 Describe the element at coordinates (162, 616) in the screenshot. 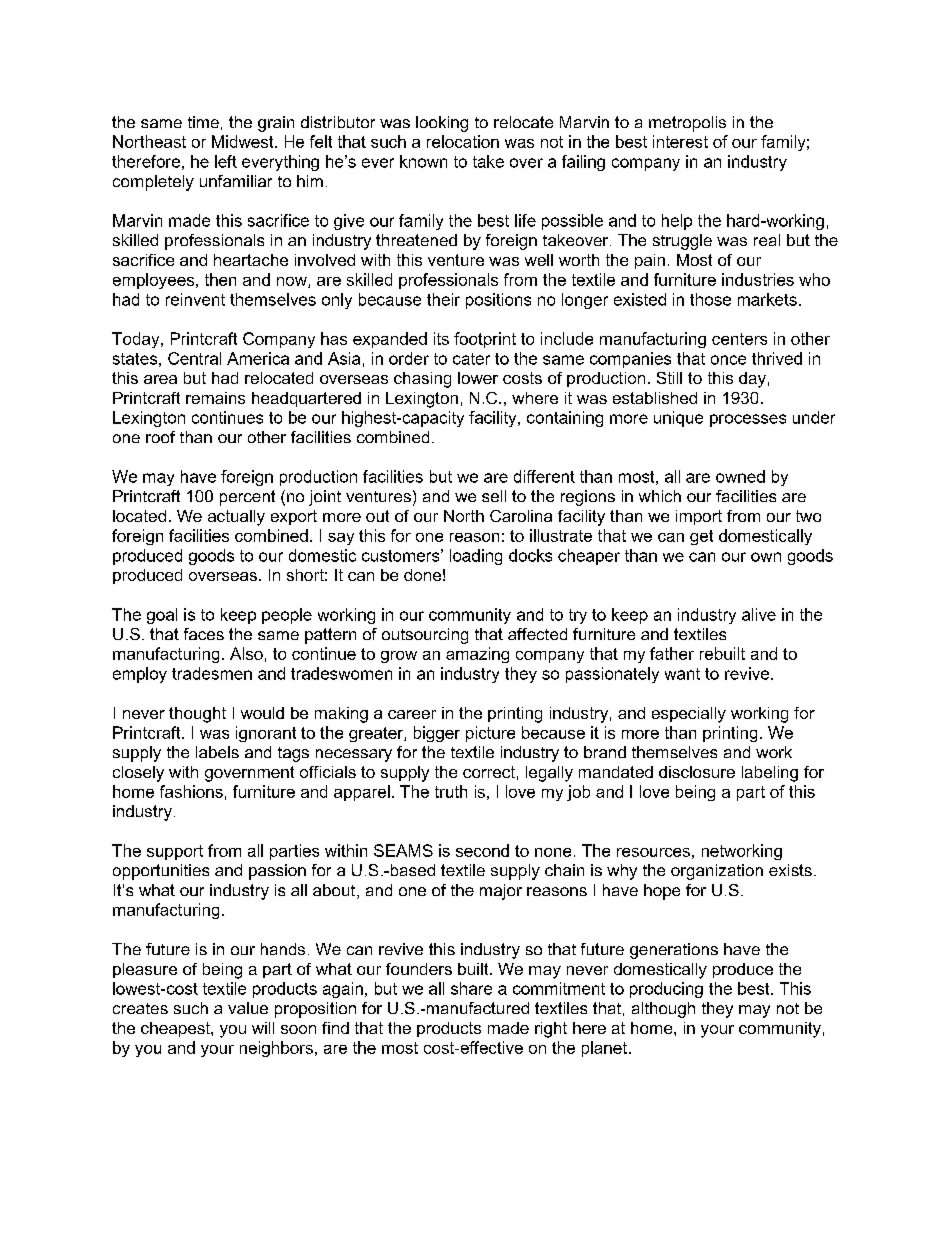

I see `goal` at that location.
